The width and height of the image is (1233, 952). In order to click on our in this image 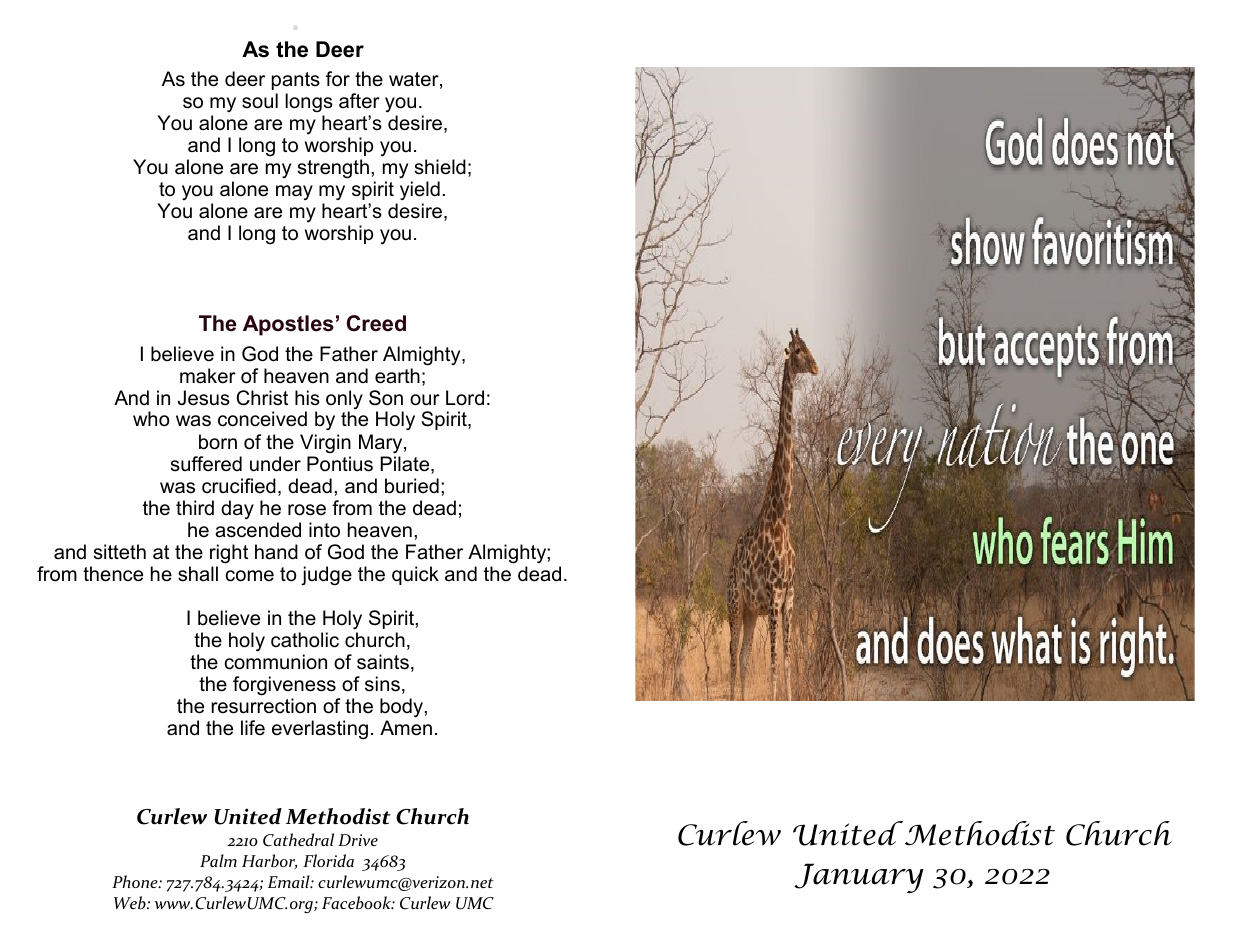, I will do `click(425, 400)`.
